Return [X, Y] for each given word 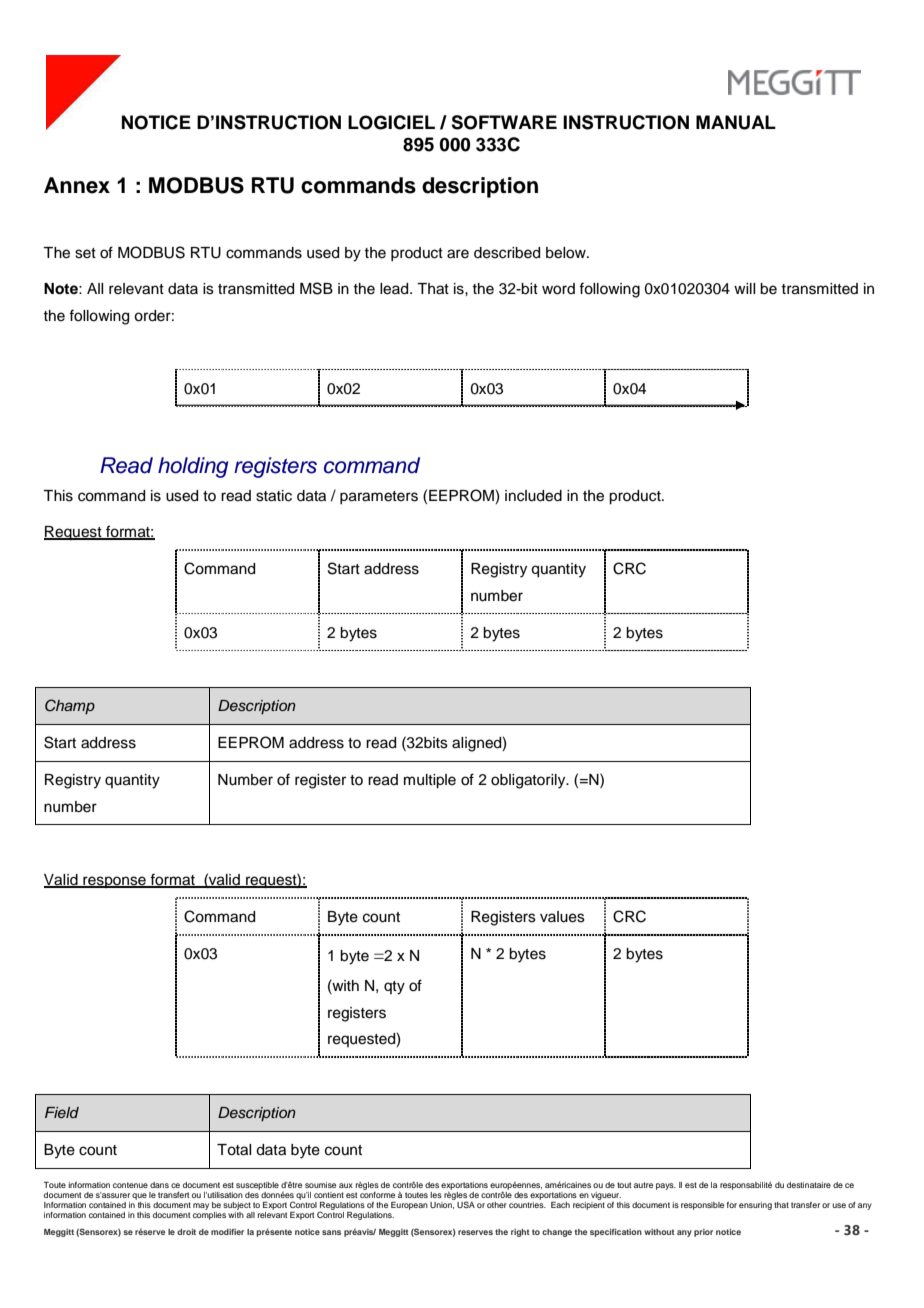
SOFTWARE [504, 122]
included [533, 496]
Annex [77, 185]
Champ [70, 706]
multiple [430, 781]
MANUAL [736, 122]
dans [159, 1185]
